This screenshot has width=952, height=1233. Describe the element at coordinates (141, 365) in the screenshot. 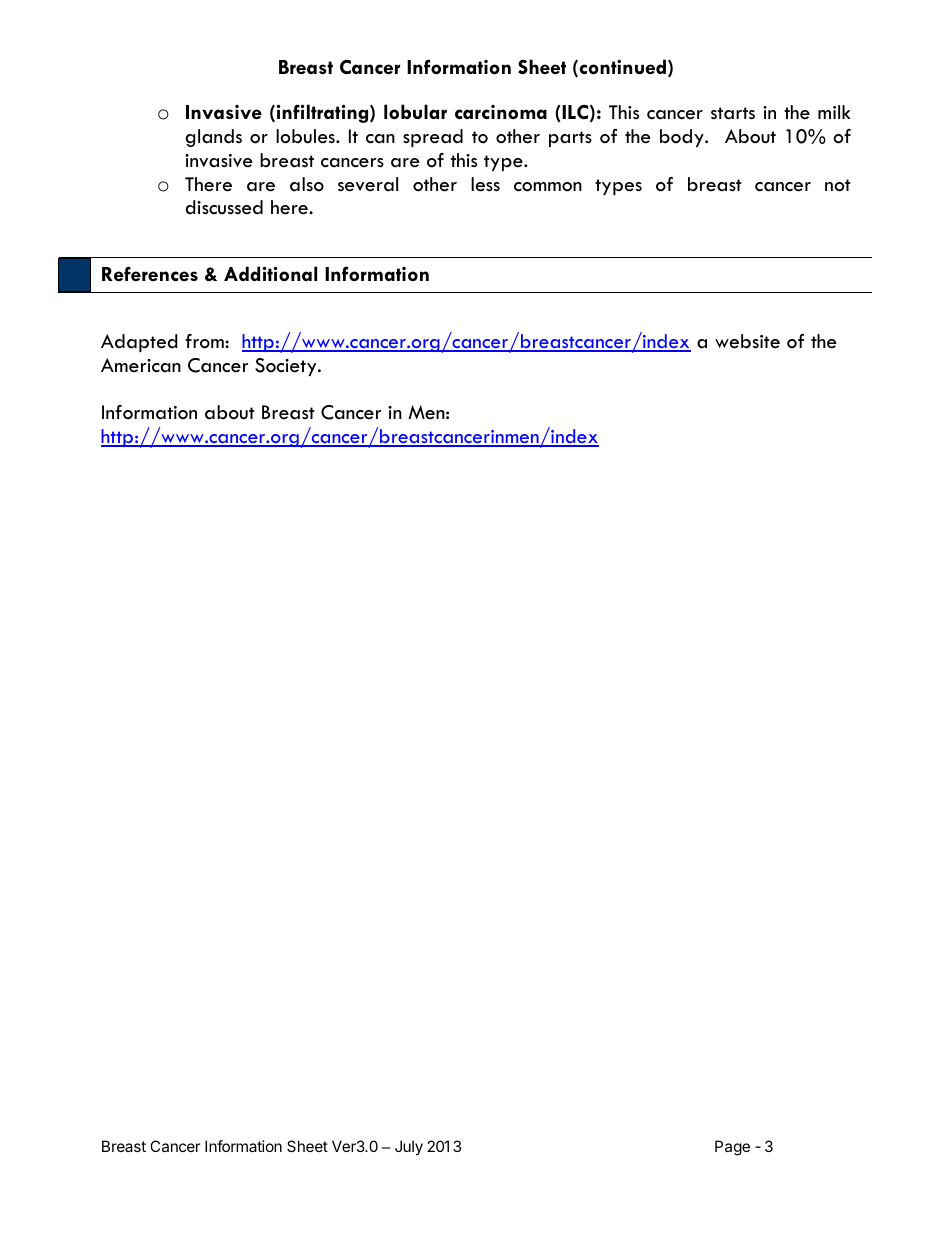

I see `American` at that location.
